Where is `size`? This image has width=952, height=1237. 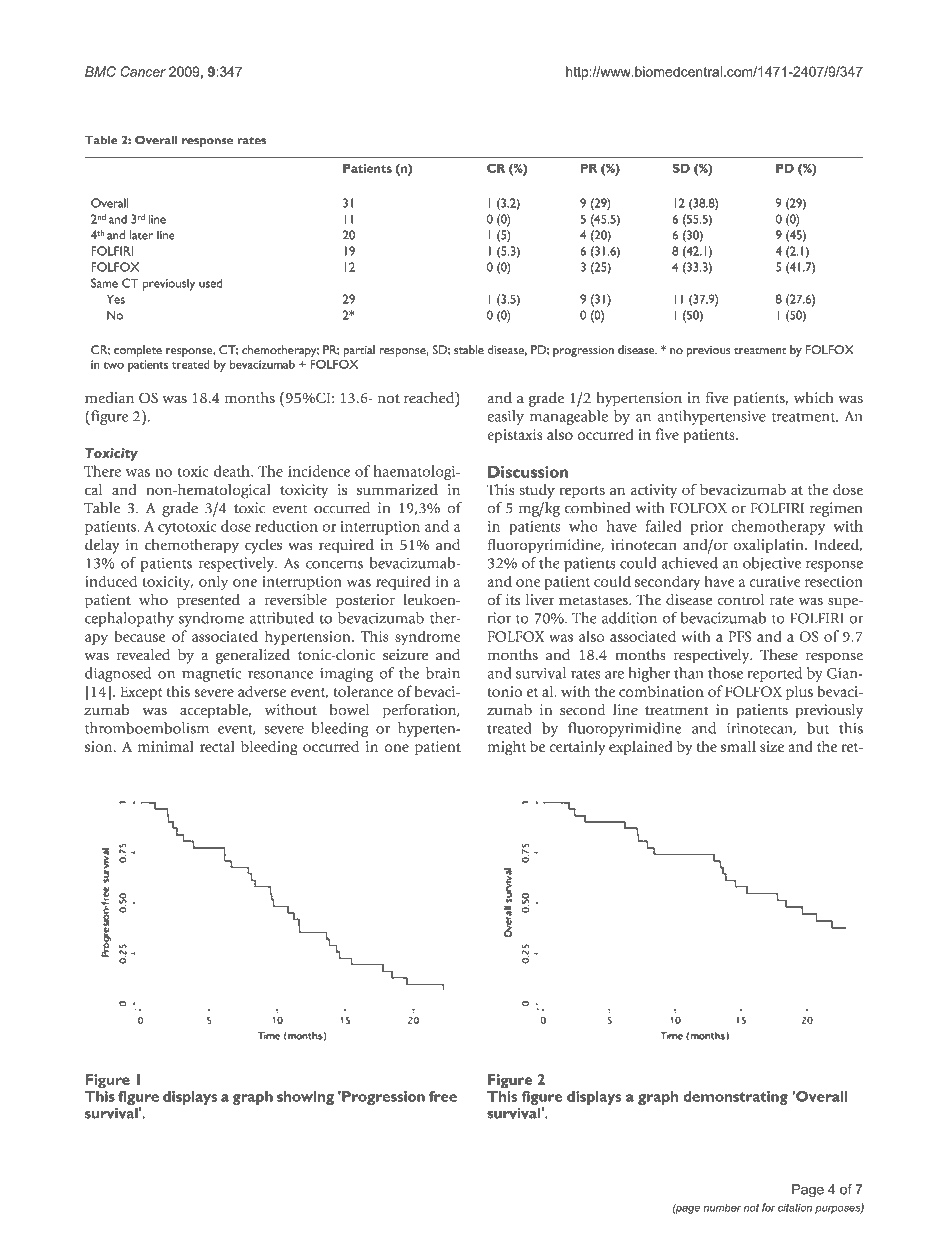
size is located at coordinates (772, 746).
